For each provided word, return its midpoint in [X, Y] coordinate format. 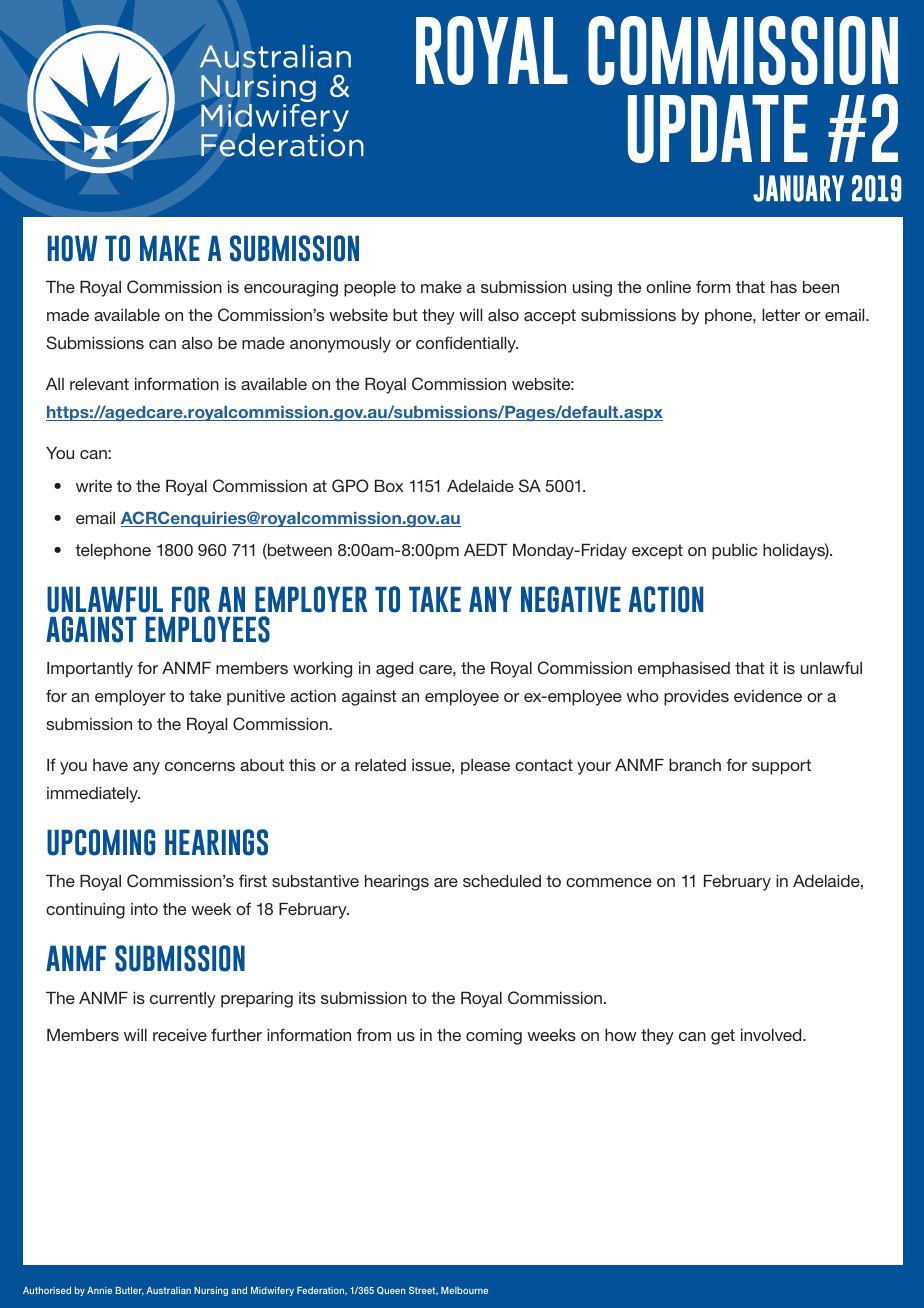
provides [696, 698]
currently [183, 1000]
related [380, 765]
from [374, 1034]
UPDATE [718, 129]
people [370, 289]
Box [389, 486]
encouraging [291, 289]
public [734, 552]
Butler [129, 1291]
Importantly [90, 670]
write [94, 486]
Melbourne [464, 1290]
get [723, 1037]
